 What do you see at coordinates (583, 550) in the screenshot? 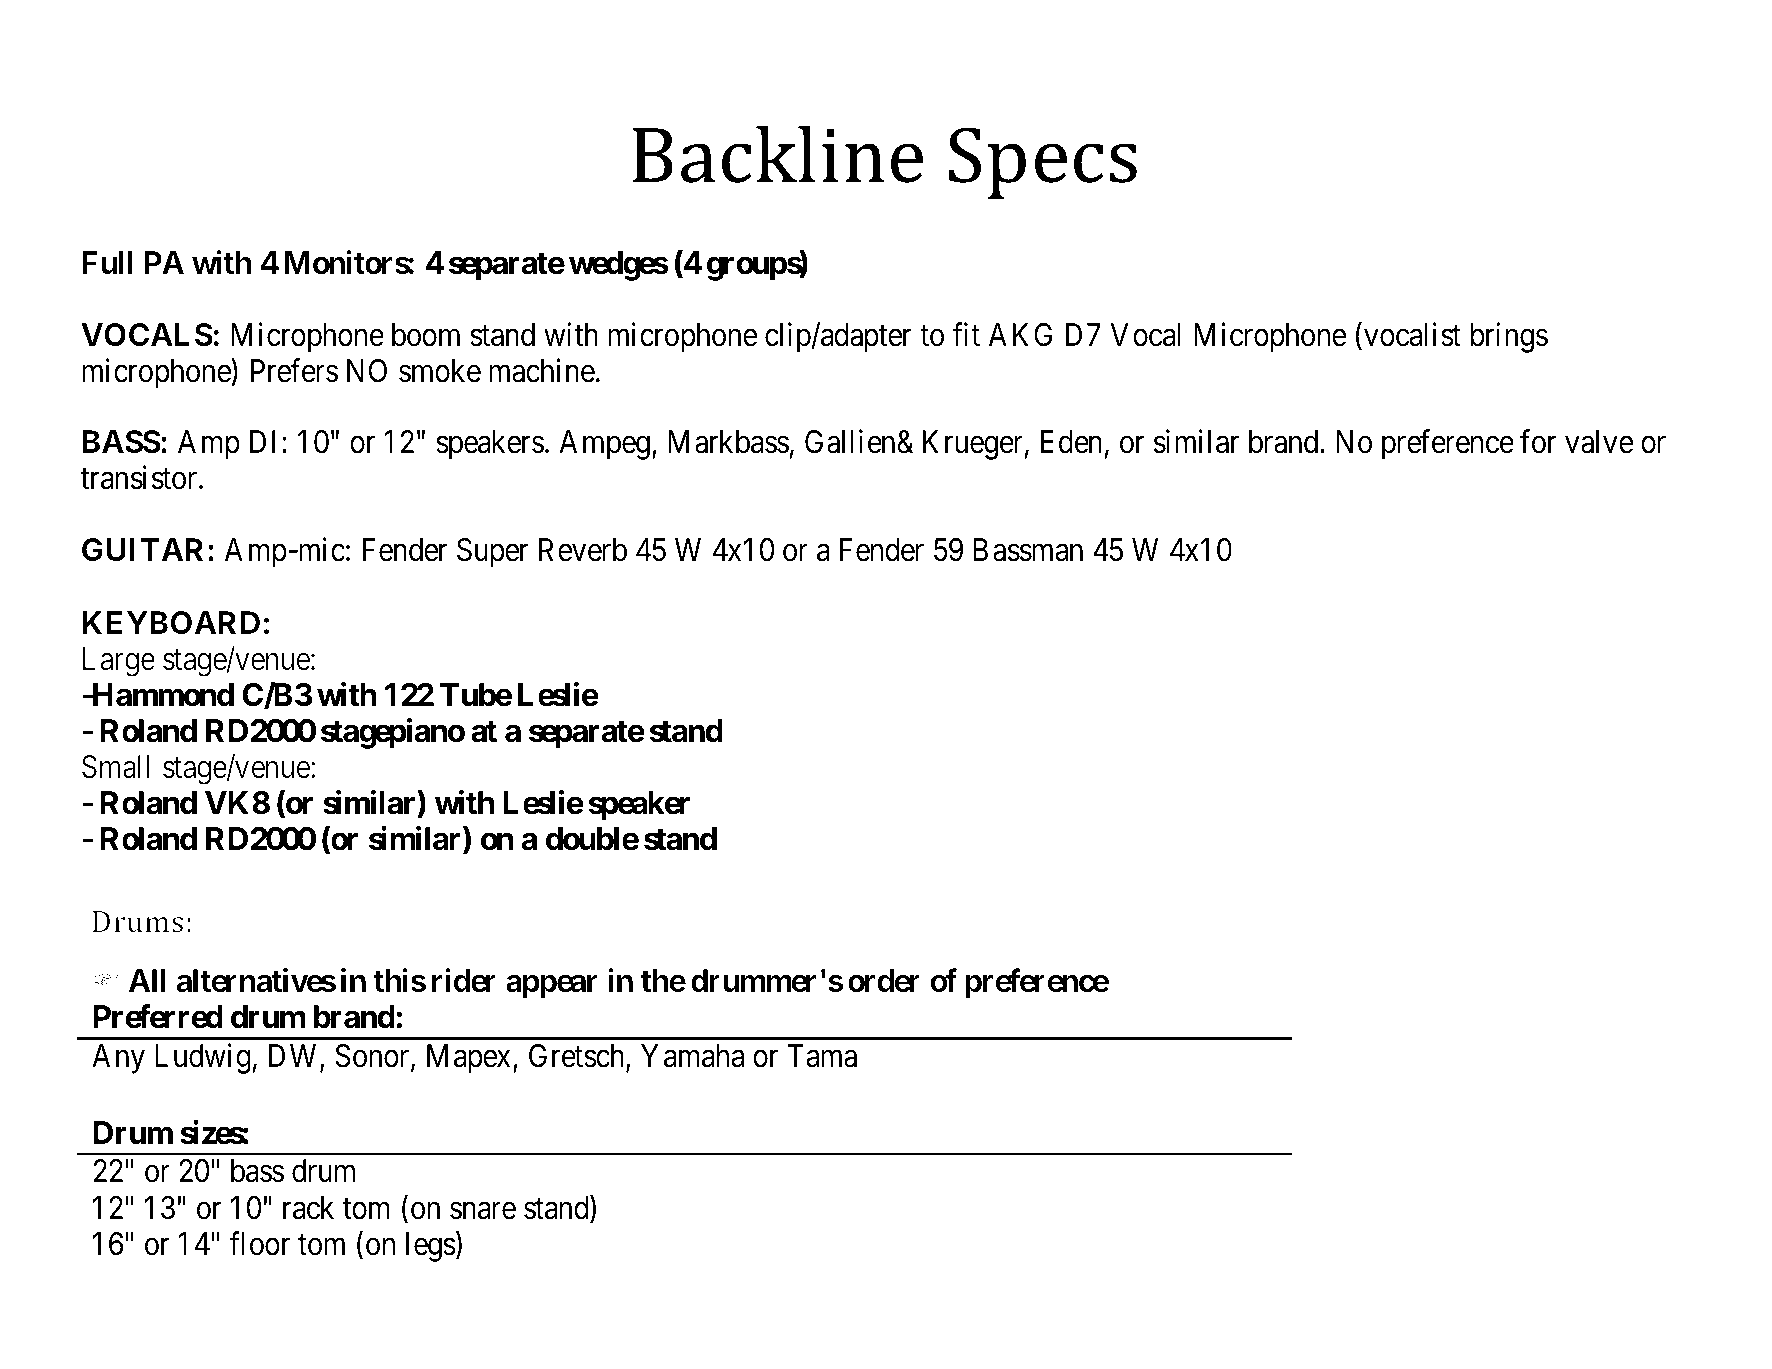
I see `Reverb` at bounding box center [583, 550].
